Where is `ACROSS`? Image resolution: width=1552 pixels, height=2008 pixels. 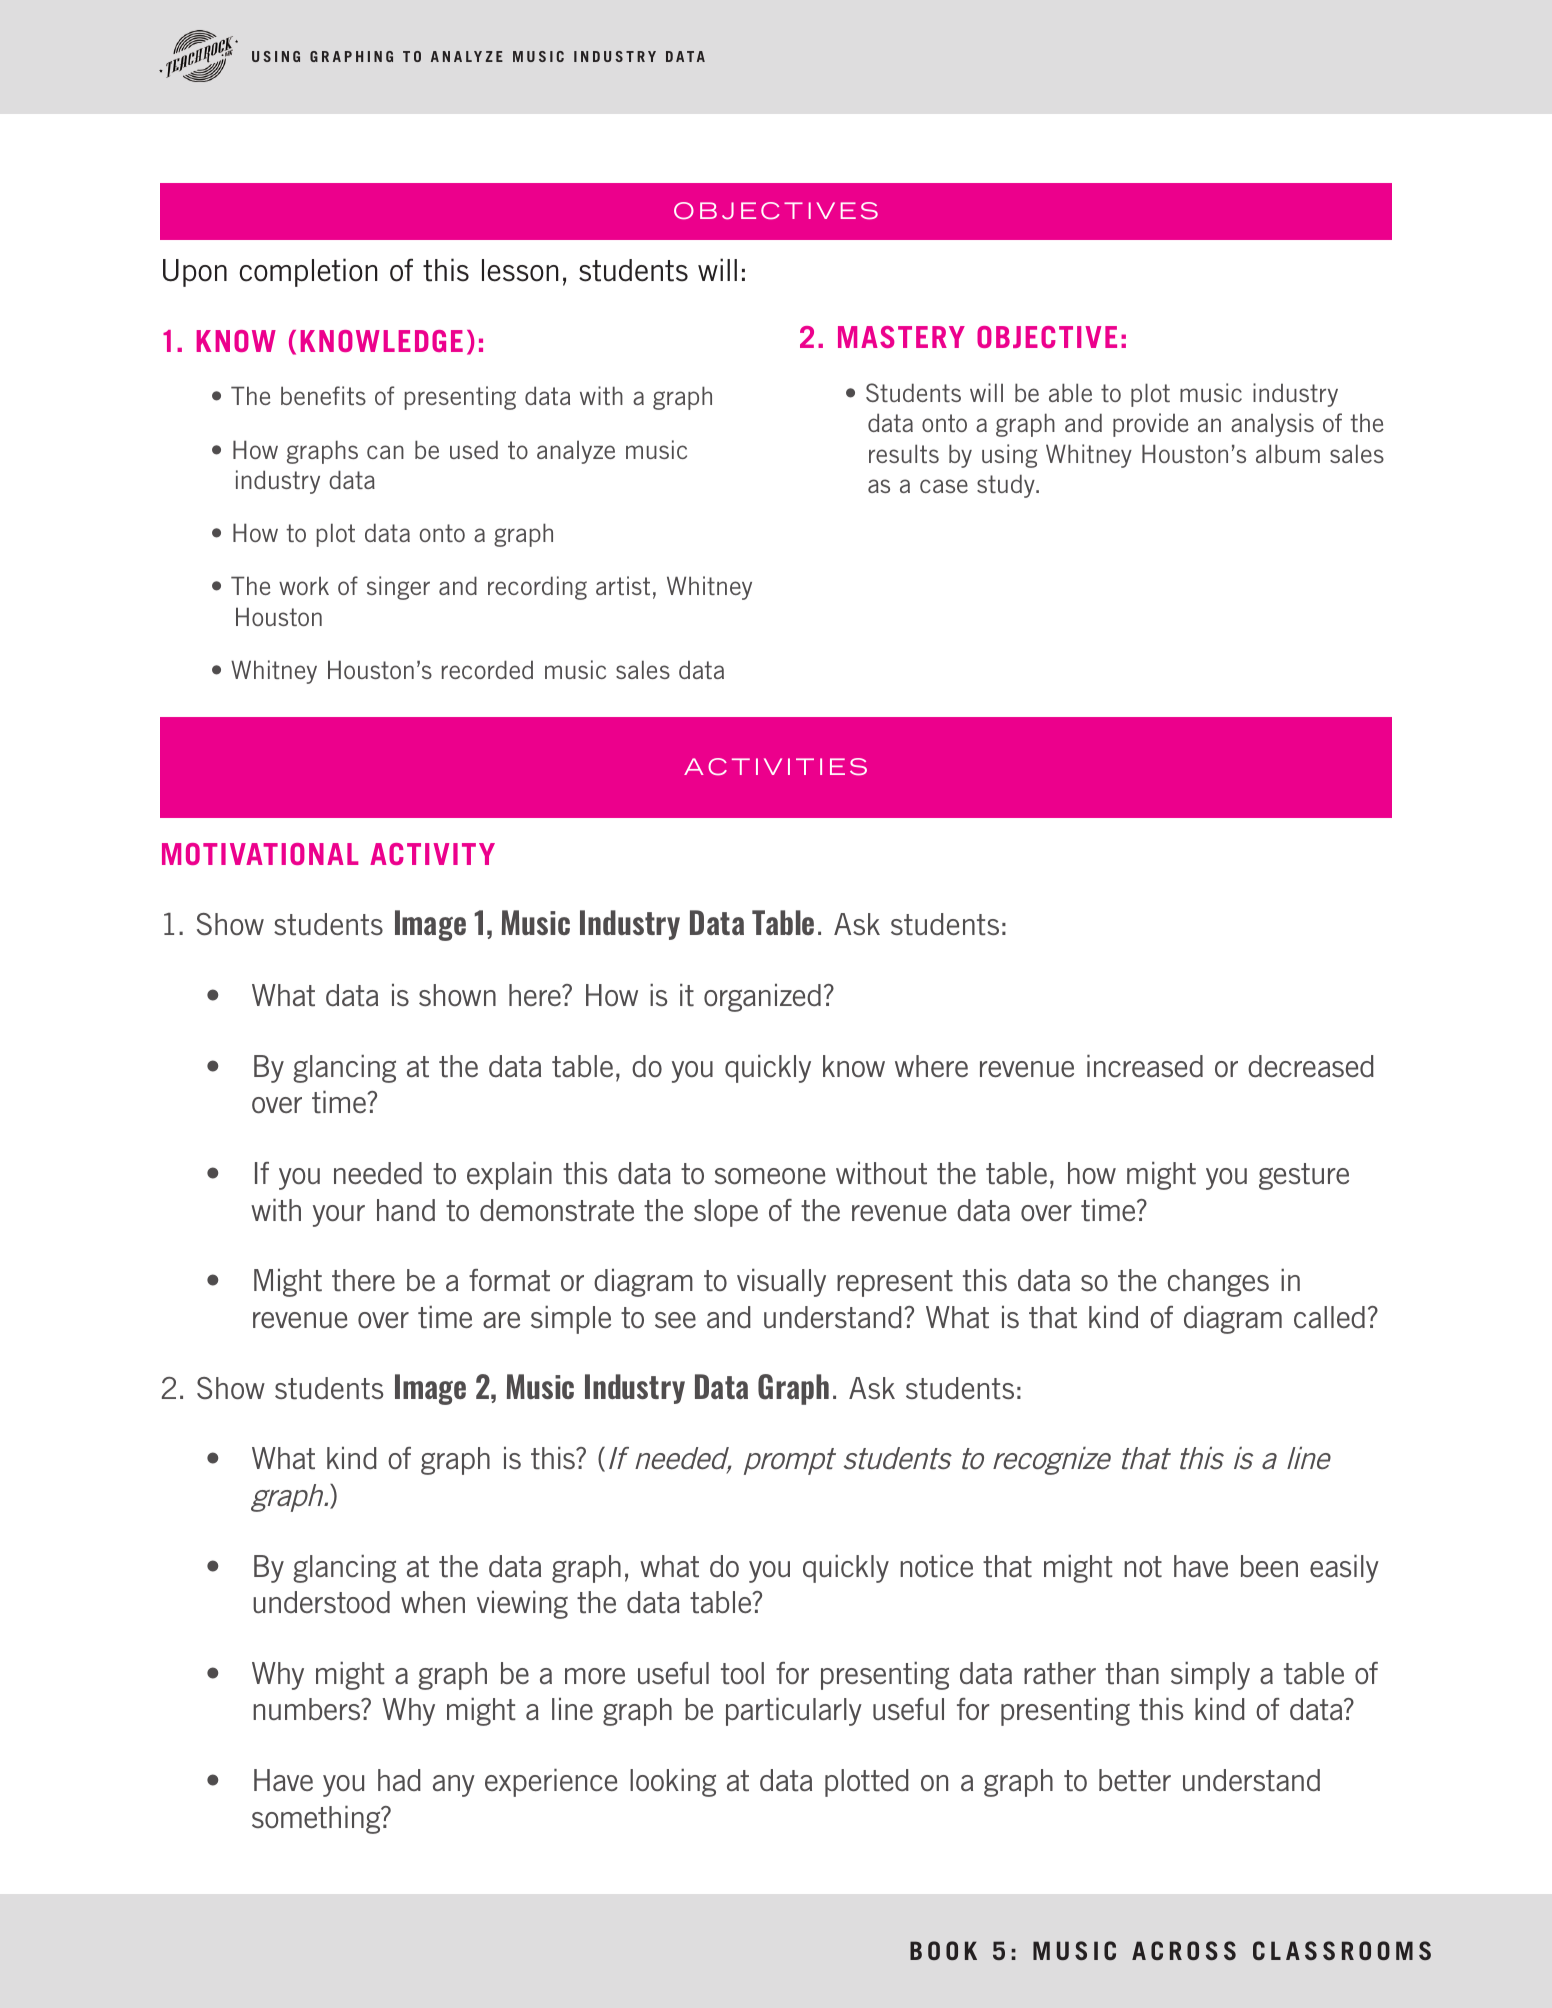 ACROSS is located at coordinates (1184, 1950).
